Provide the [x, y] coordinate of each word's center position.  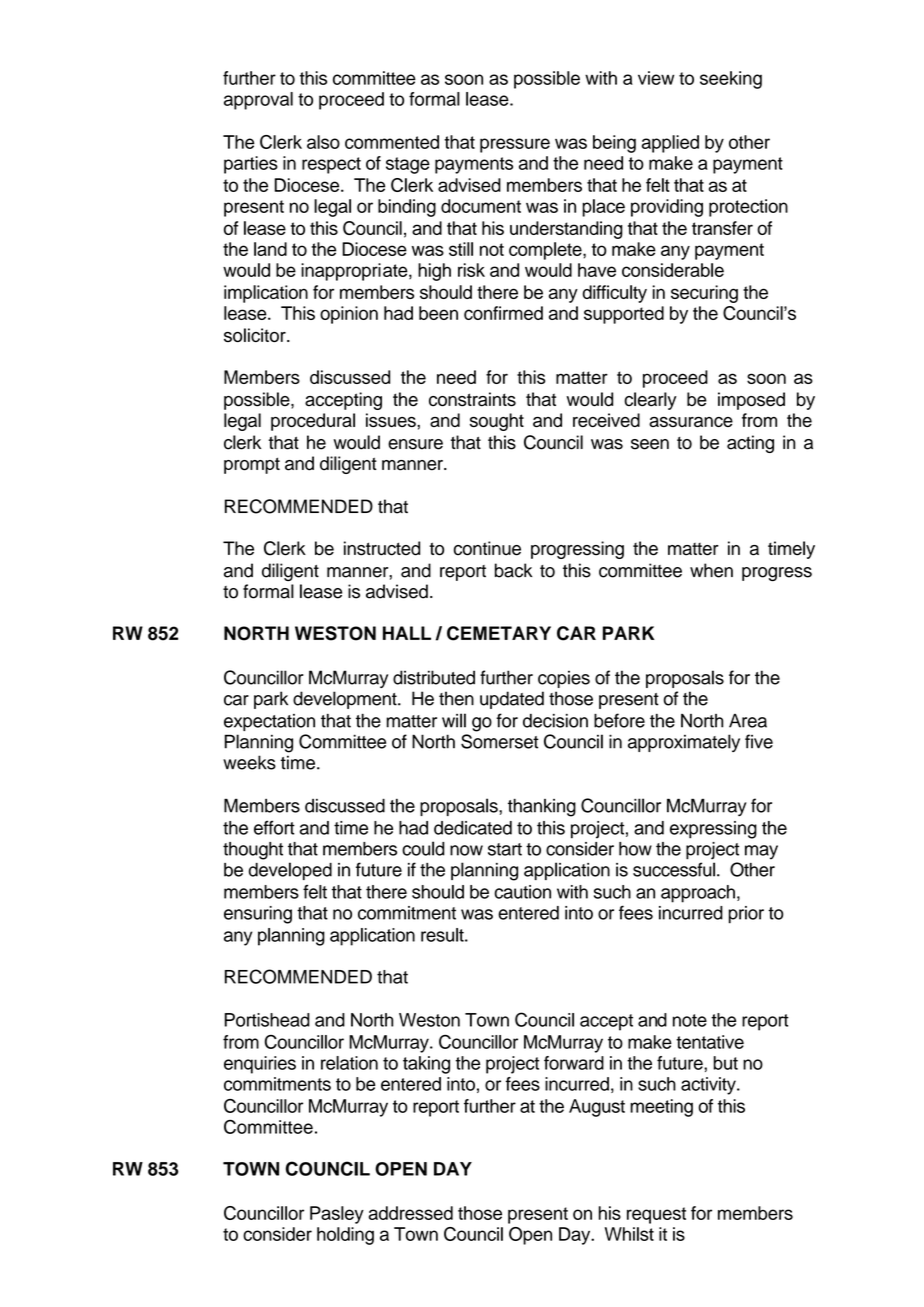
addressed [411, 1213]
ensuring [258, 915]
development [346, 700]
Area [748, 721]
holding [345, 1236]
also [323, 142]
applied [670, 144]
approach [698, 894]
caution [522, 892]
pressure [515, 145]
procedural [313, 422]
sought [497, 422]
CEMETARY [499, 633]
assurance [691, 422]
